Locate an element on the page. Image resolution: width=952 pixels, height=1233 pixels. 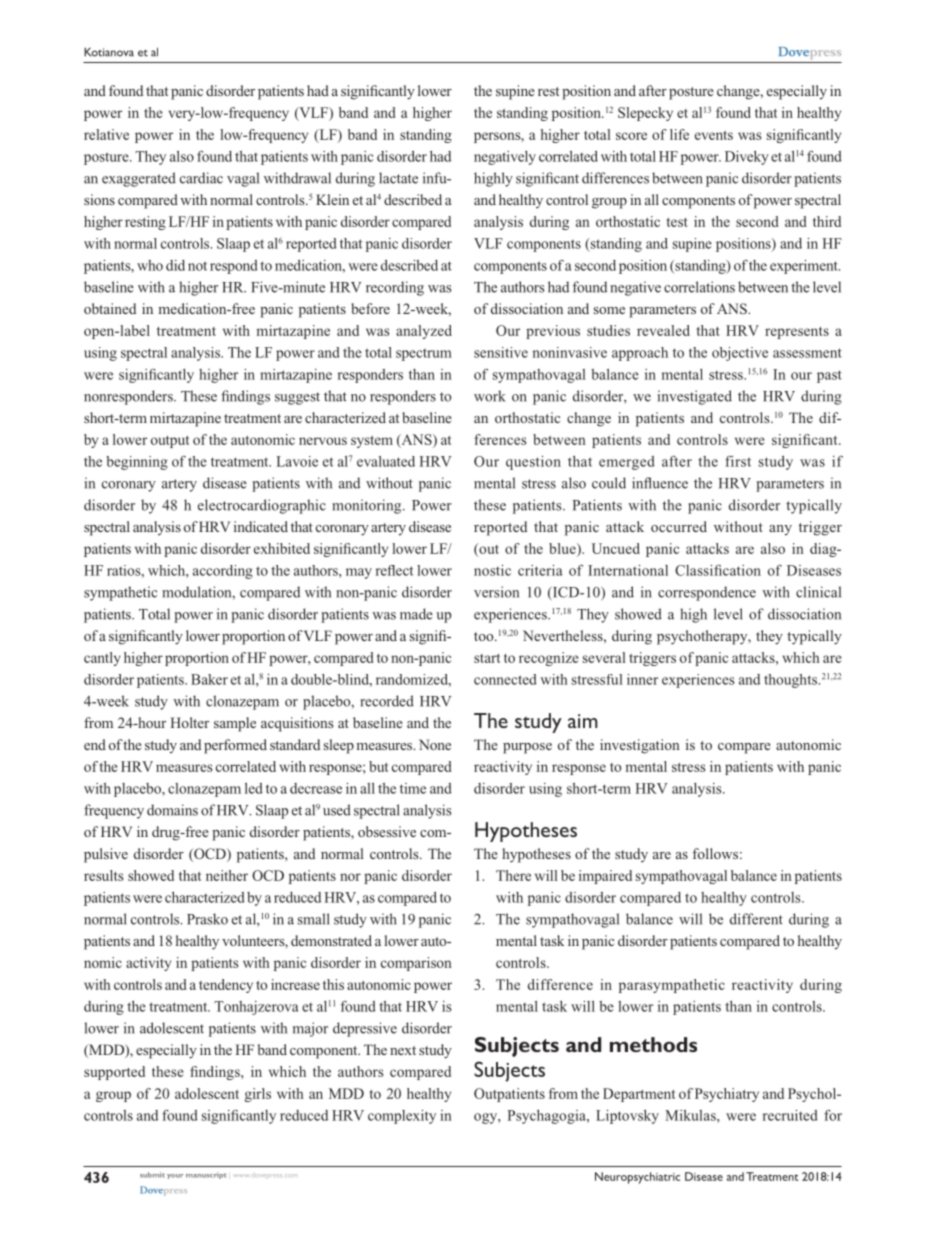
Baker is located at coordinates (209, 679).
